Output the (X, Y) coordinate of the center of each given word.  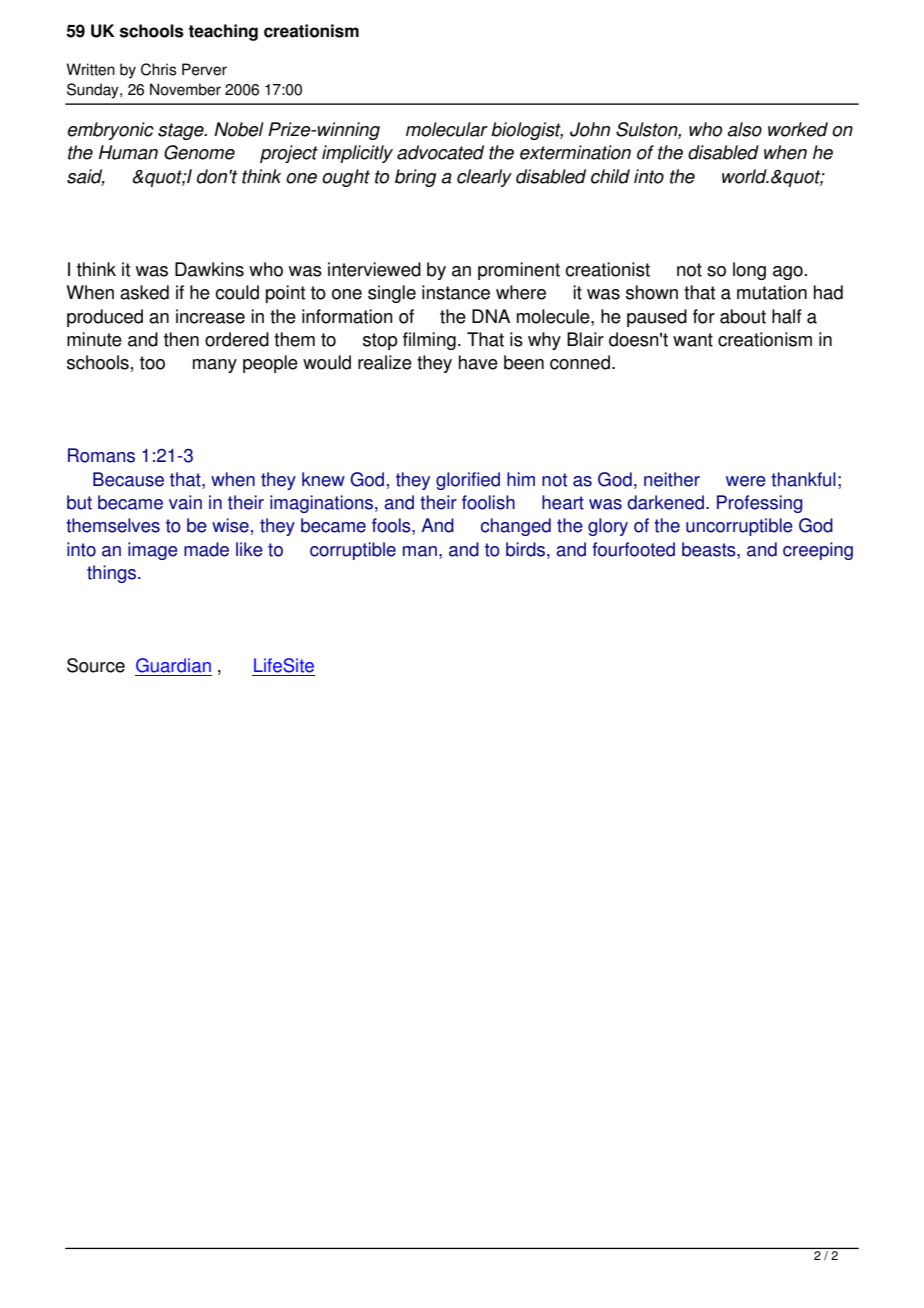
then (181, 339)
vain (185, 502)
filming (429, 341)
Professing (759, 504)
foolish (488, 502)
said (86, 177)
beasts (710, 550)
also (744, 129)
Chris (159, 69)
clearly (484, 178)
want (693, 340)
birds (525, 549)
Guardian (173, 665)
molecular (447, 129)
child (610, 176)
